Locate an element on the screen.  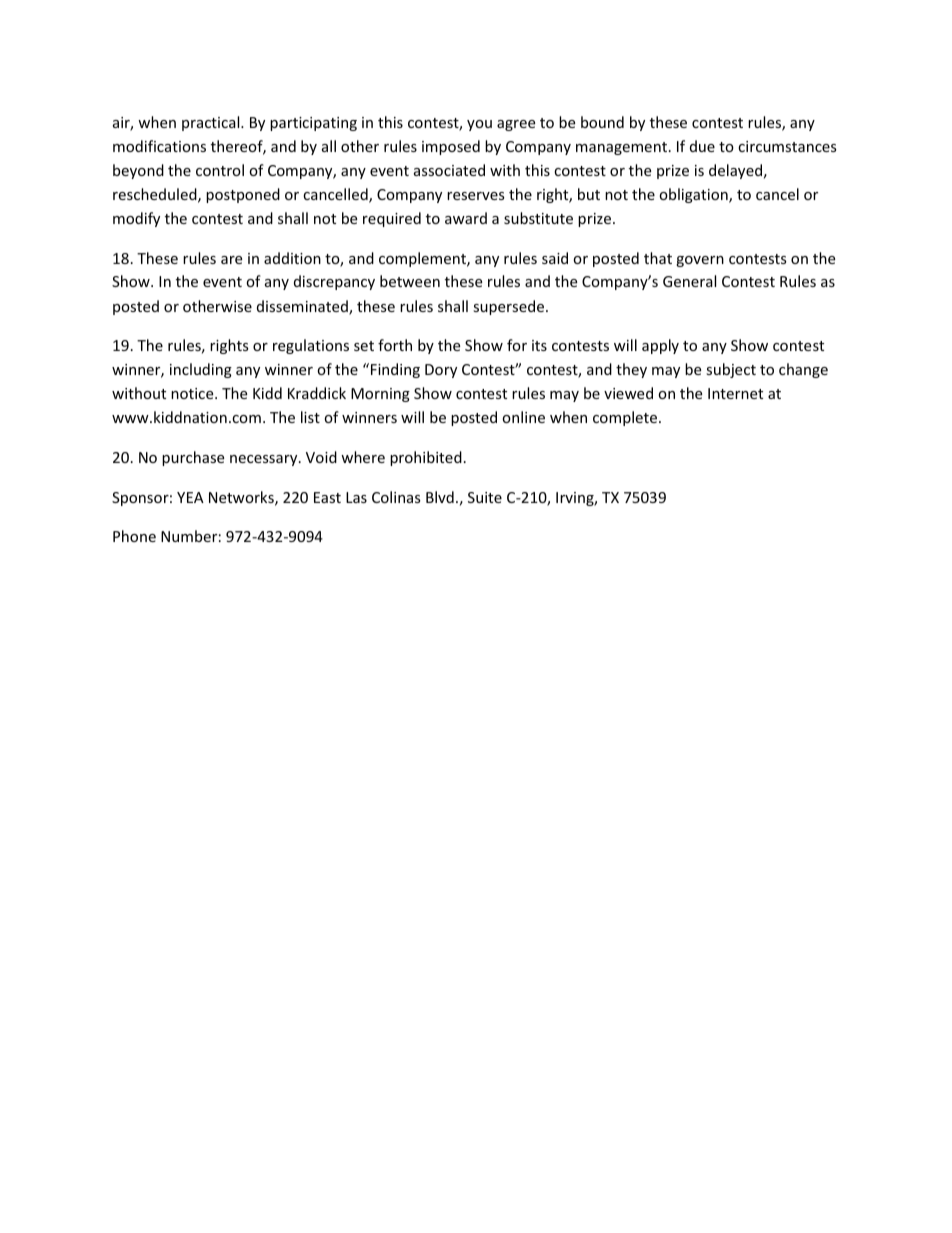
you is located at coordinates (479, 125).
